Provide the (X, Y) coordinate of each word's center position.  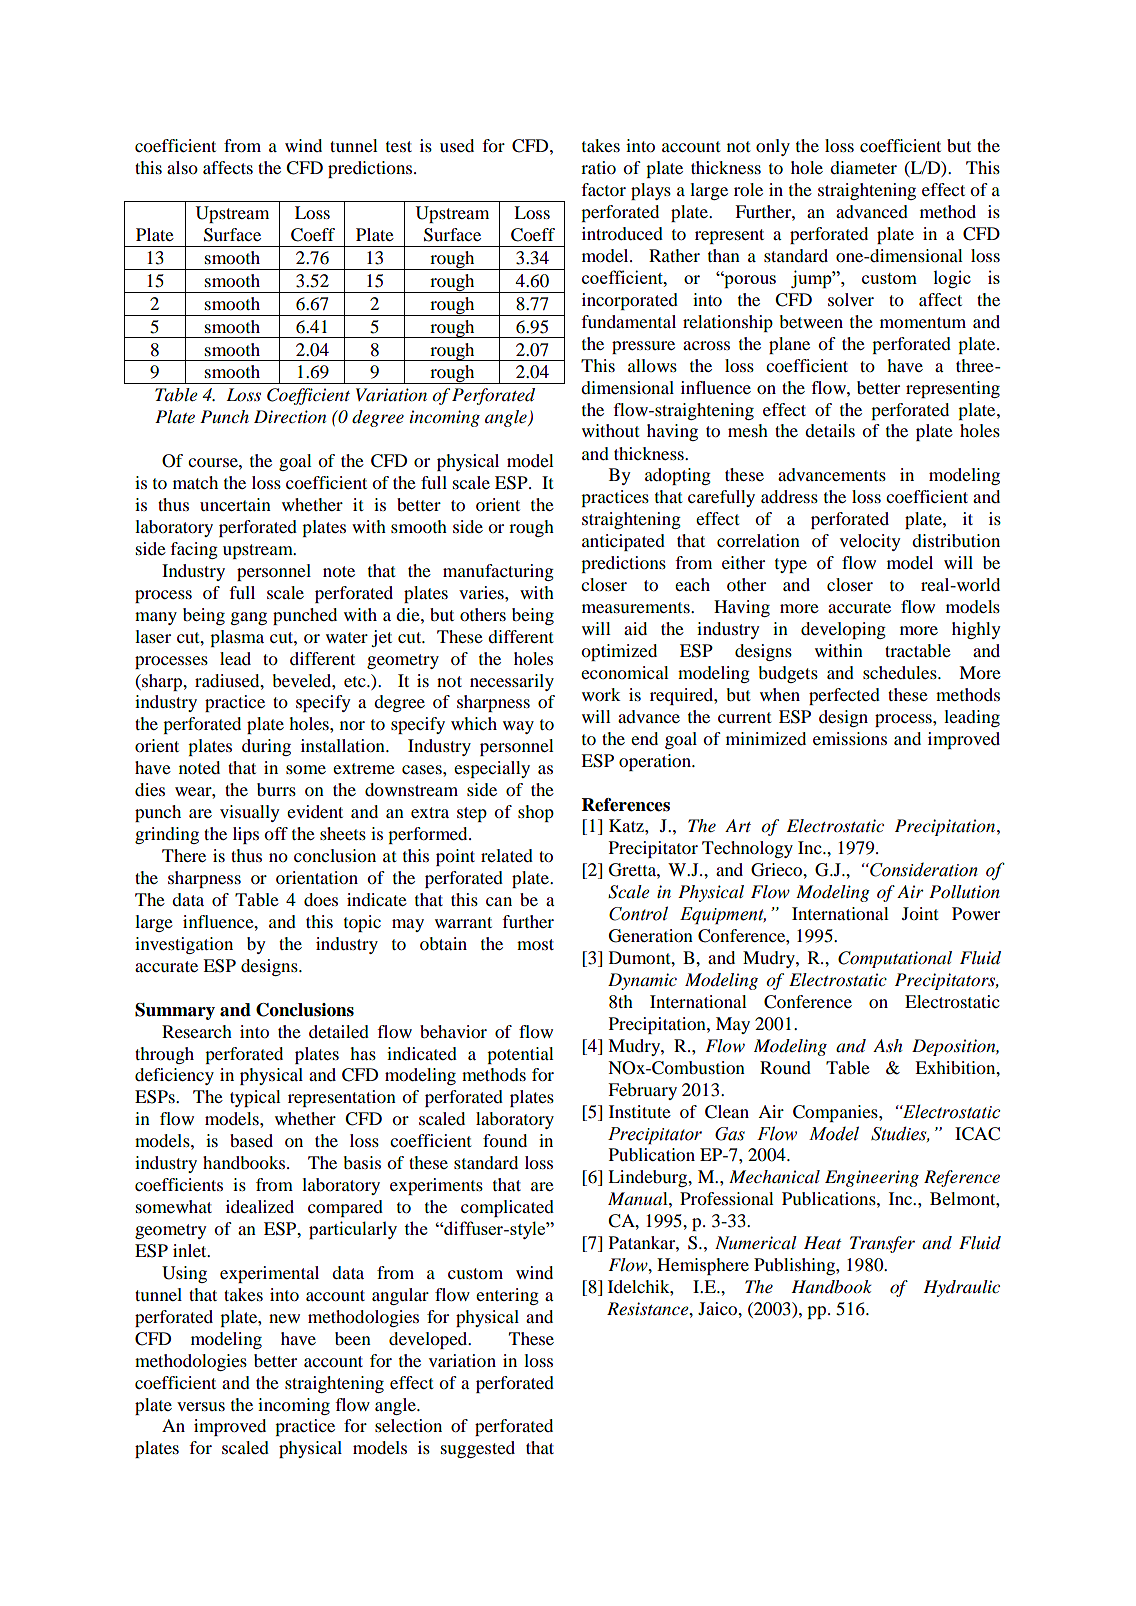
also (182, 167)
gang (249, 618)
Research (197, 1031)
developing (843, 630)
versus (201, 1406)
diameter (863, 167)
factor (603, 189)
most (535, 944)
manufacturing (498, 572)
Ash (887, 1045)
